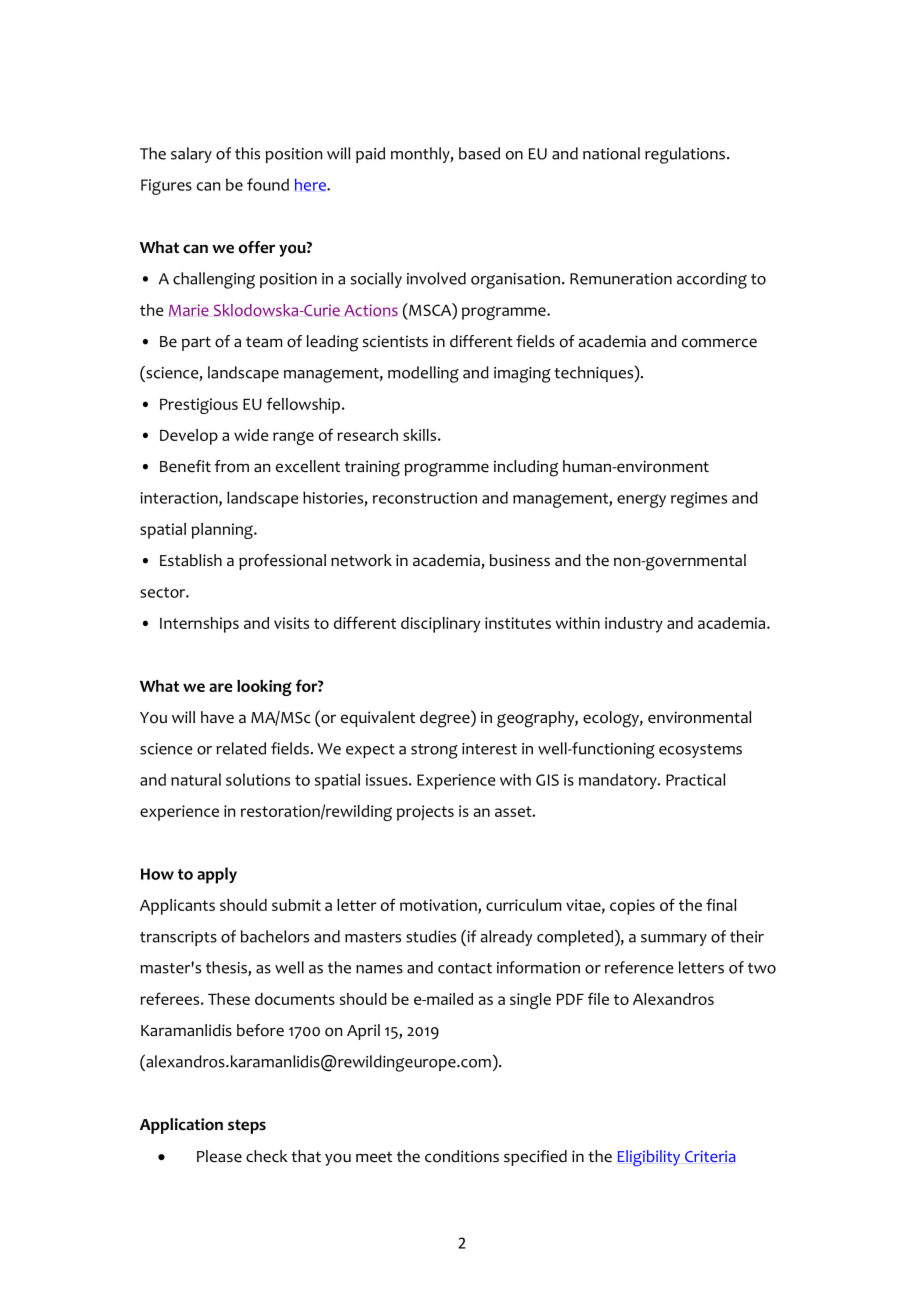 Image resolution: width=924 pixels, height=1308 pixels. Describe the element at coordinates (251, 435) in the image. I see `wide` at that location.
